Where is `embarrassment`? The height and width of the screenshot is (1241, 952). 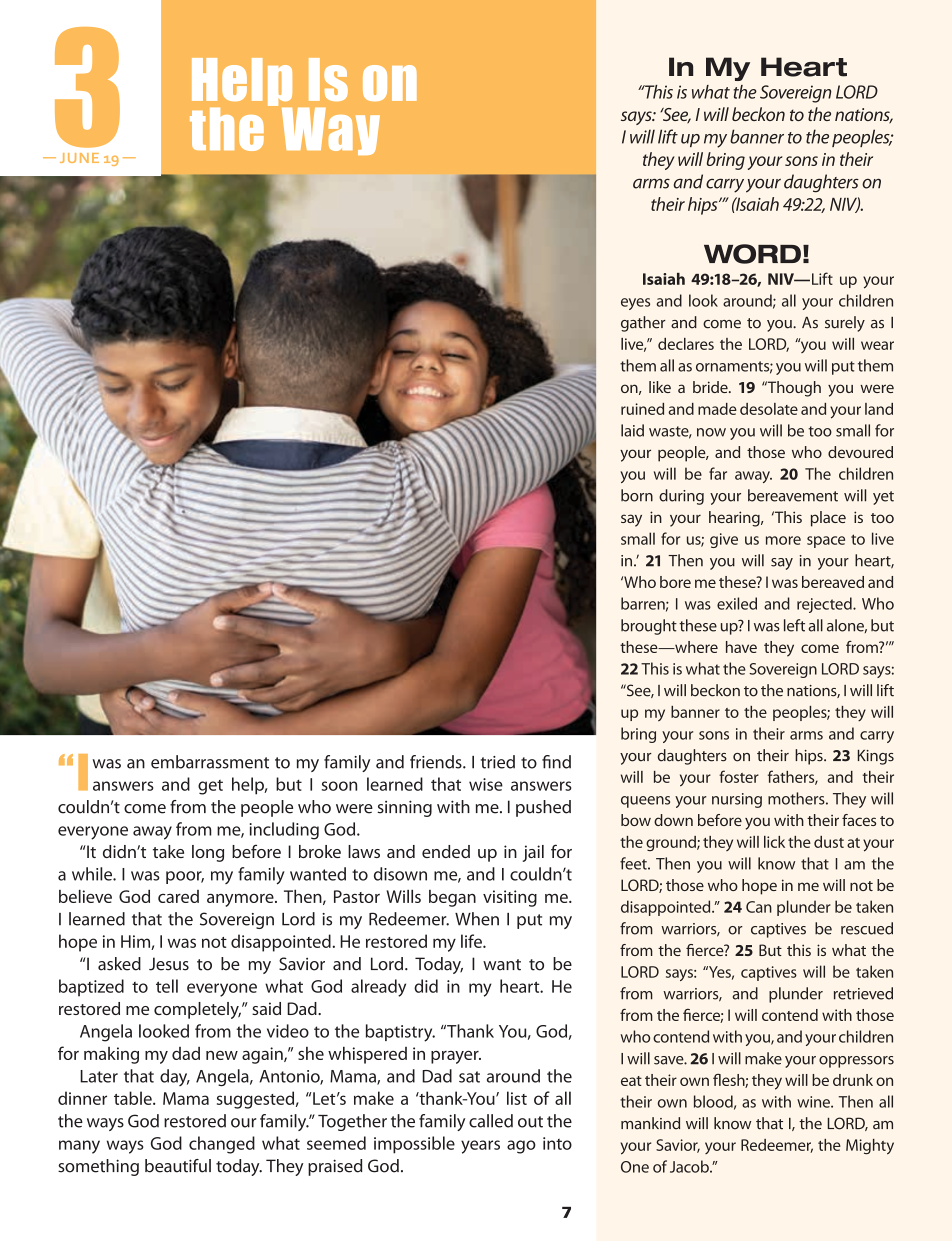
embarrassment is located at coordinates (210, 762).
